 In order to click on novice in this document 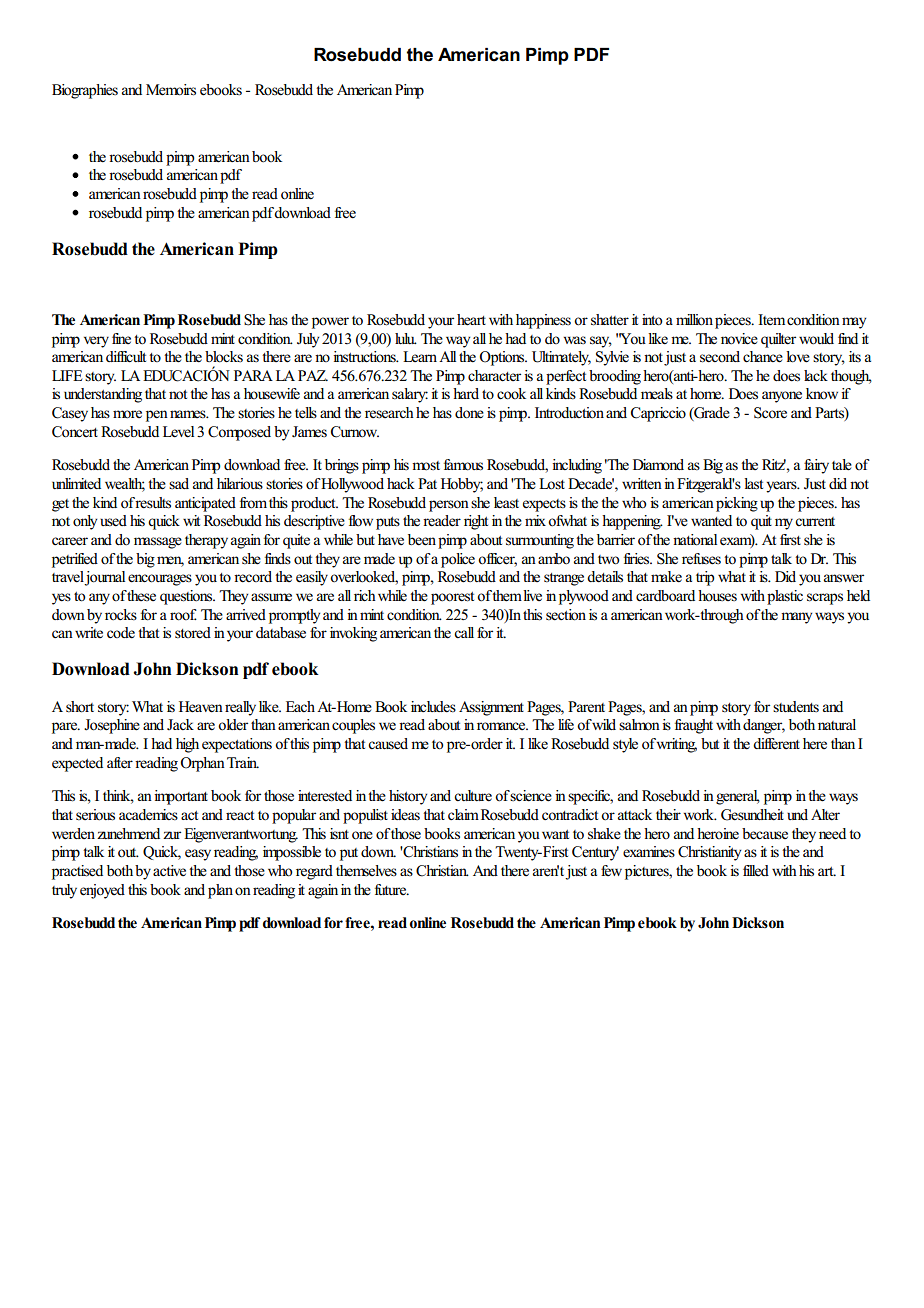, I will do `click(739, 339)`.
